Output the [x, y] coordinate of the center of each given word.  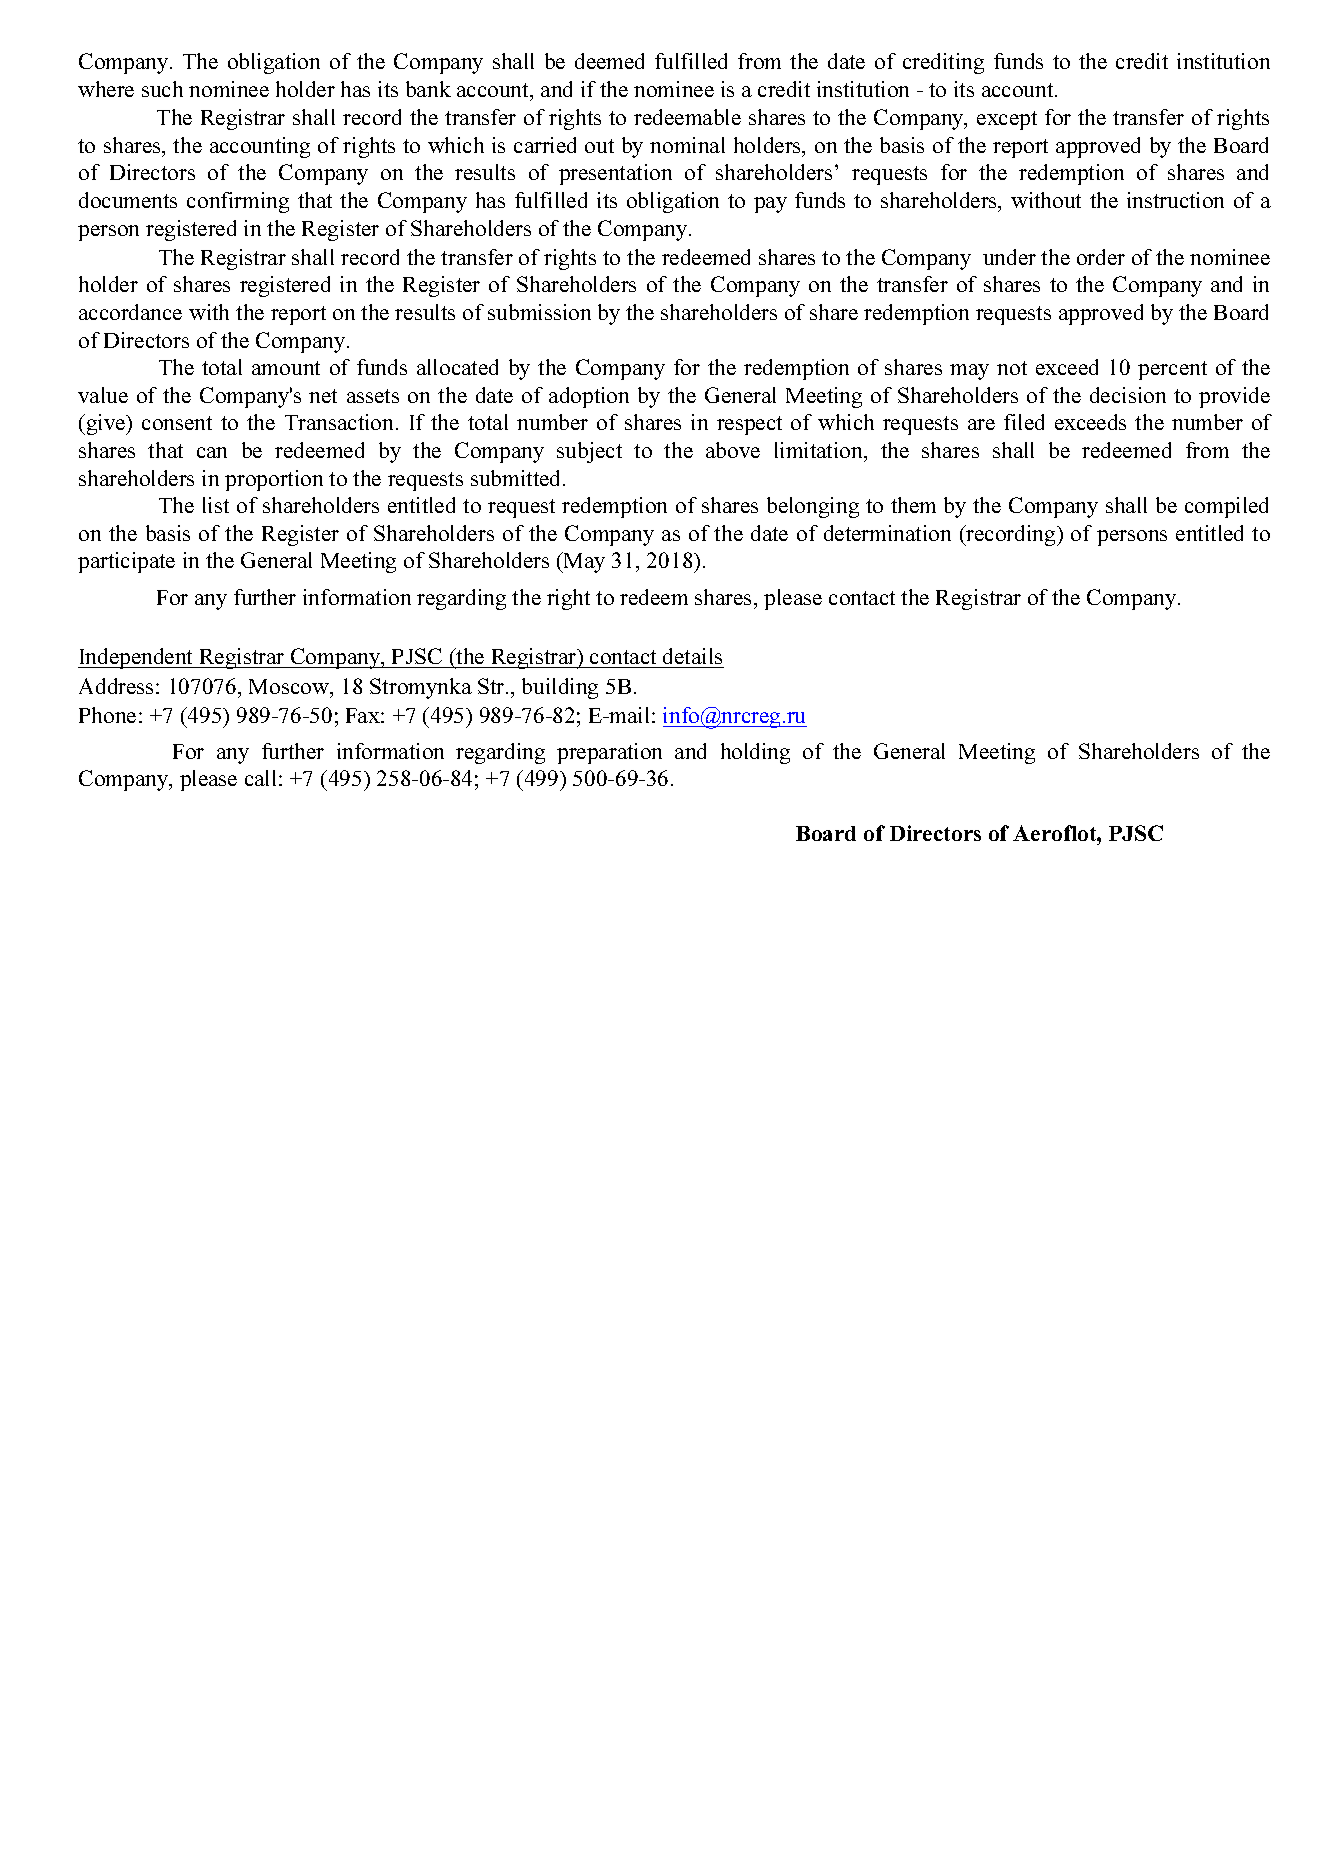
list [216, 505]
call [260, 778]
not [1012, 368]
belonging [813, 507]
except [1007, 120]
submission [539, 312]
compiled [1226, 507]
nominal [687, 145]
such [162, 89]
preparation [609, 753]
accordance [130, 312]
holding [755, 753]
